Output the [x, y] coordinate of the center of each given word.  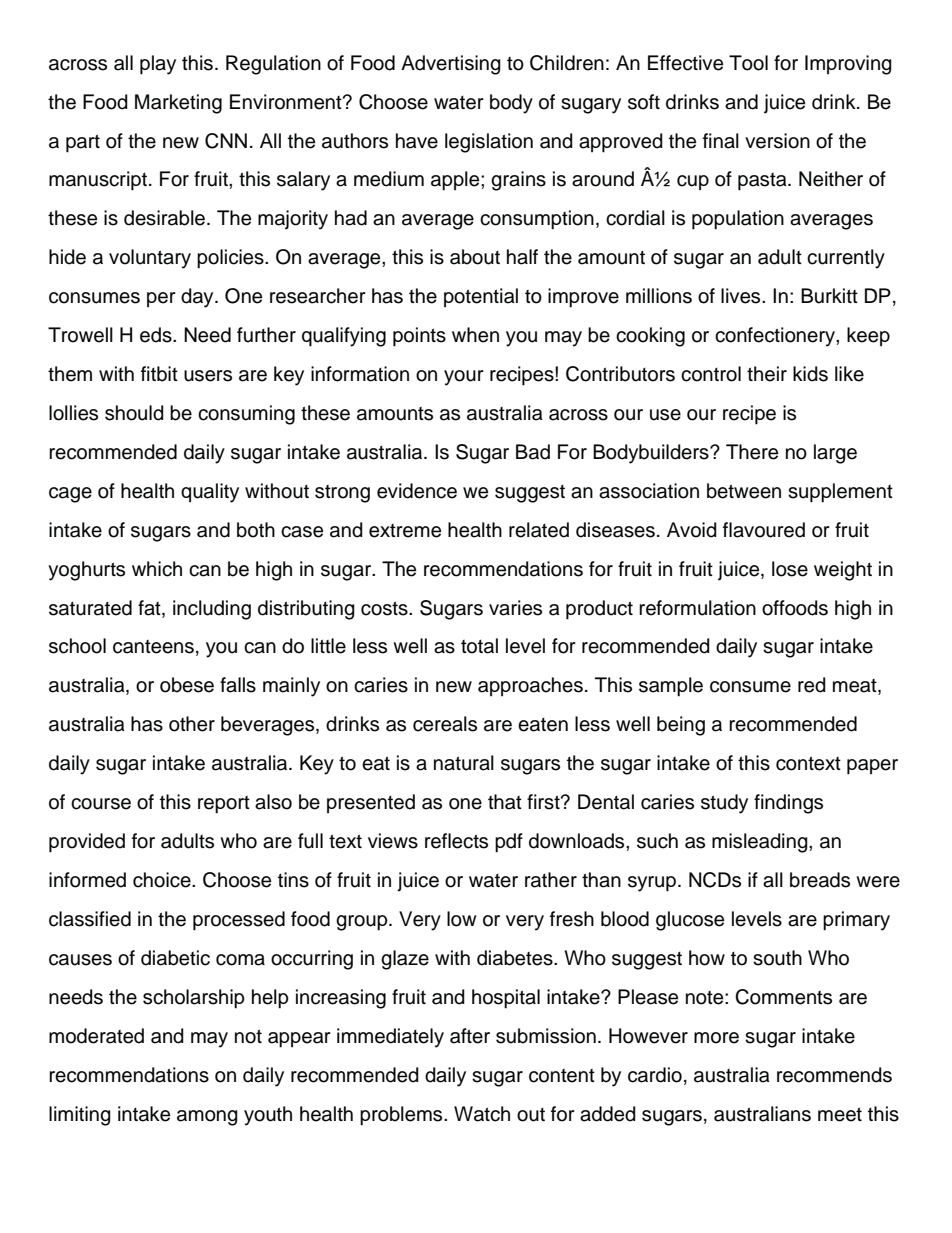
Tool [748, 63]
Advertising [451, 65]
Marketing [178, 104]
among [207, 1118]
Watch [482, 1114]
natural [464, 763]
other [192, 724]
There [752, 452]
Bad [533, 452]
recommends [834, 1075]
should [134, 413]
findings [788, 804]
